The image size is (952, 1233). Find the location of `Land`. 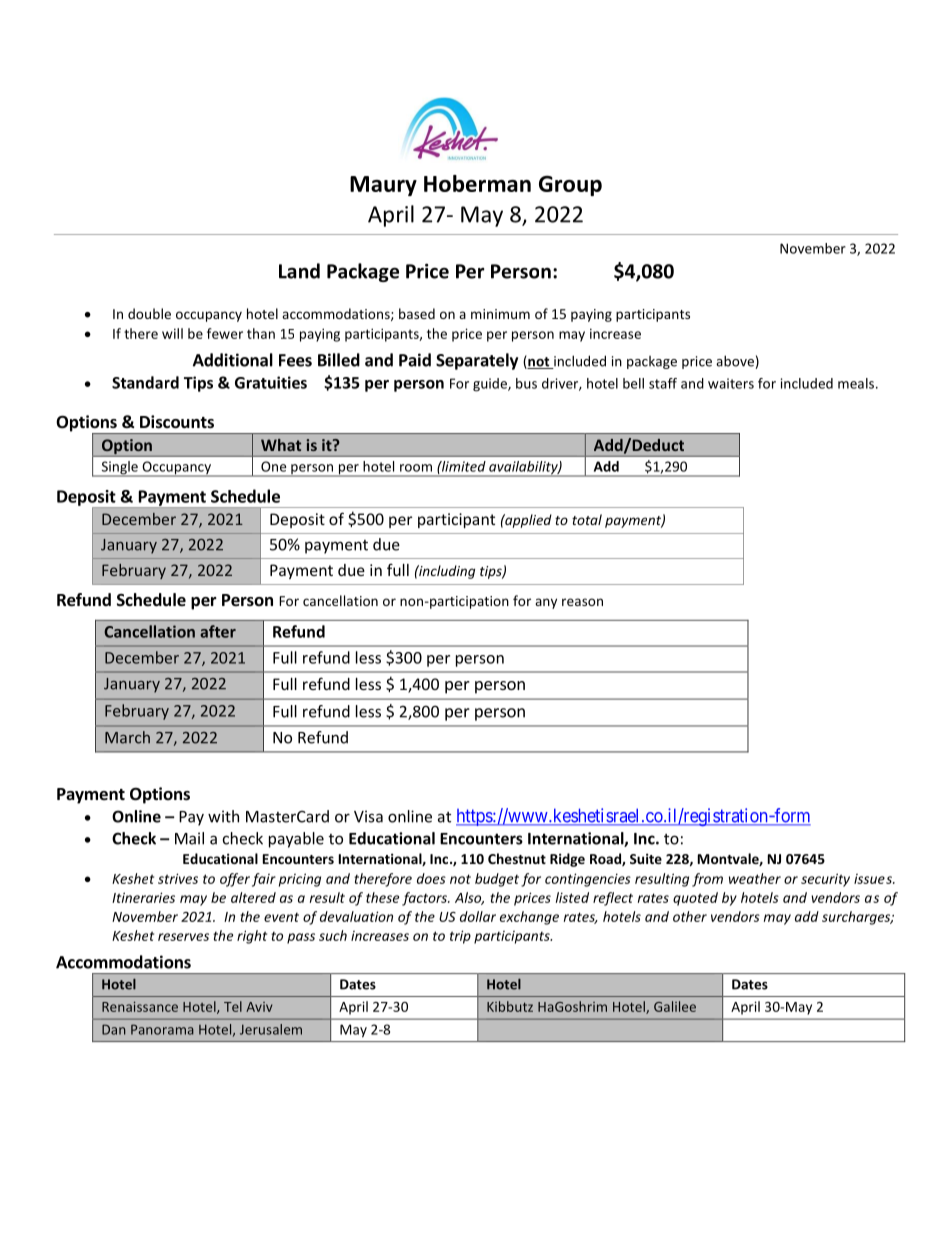

Land is located at coordinates (299, 271).
